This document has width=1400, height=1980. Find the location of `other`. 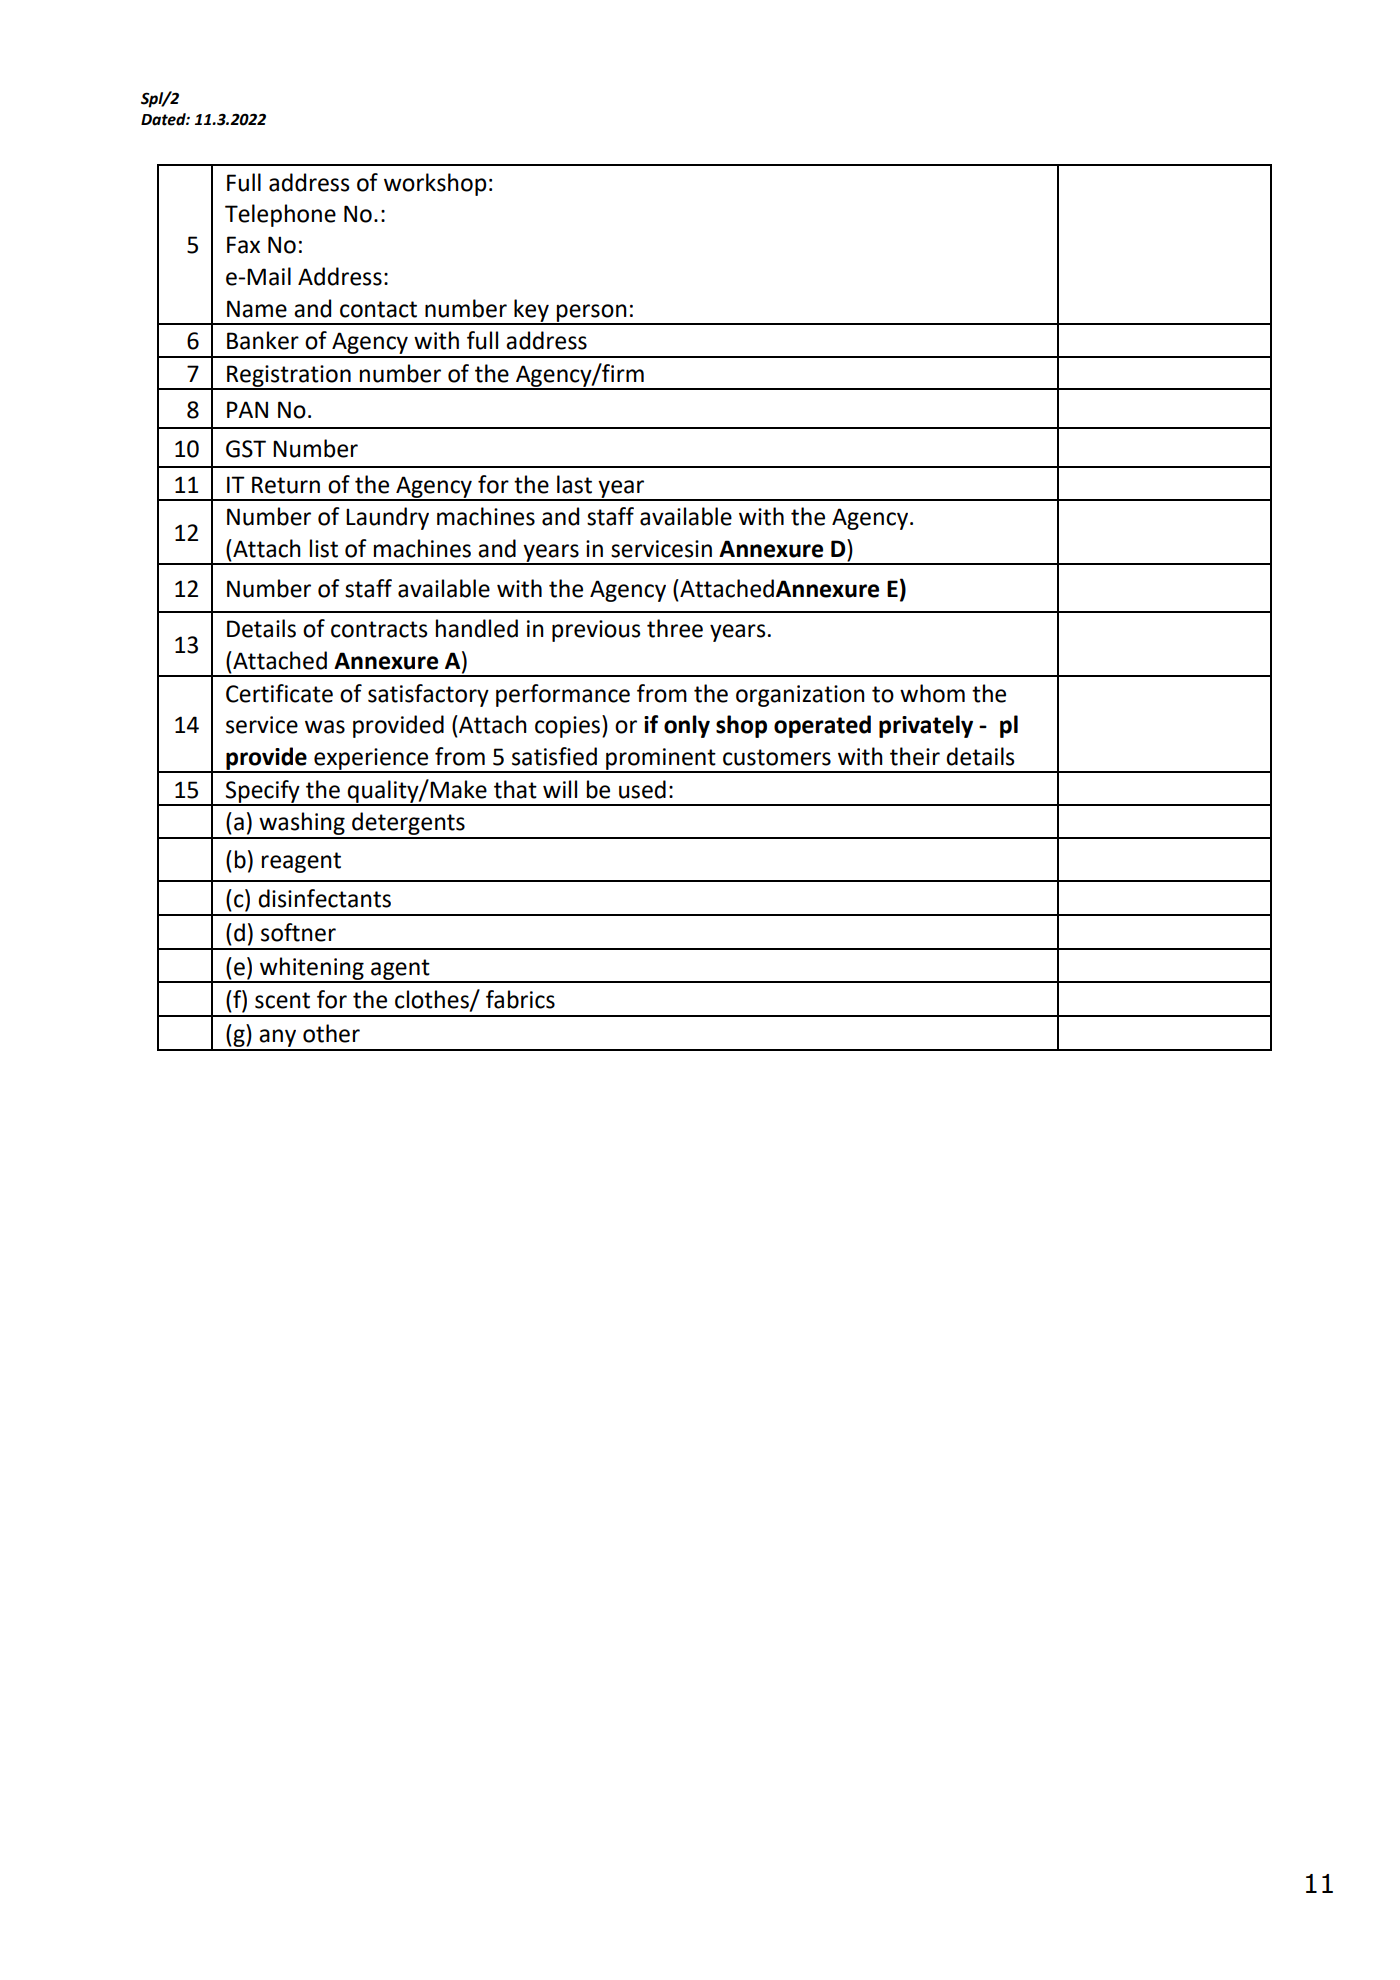

other is located at coordinates (331, 1033).
